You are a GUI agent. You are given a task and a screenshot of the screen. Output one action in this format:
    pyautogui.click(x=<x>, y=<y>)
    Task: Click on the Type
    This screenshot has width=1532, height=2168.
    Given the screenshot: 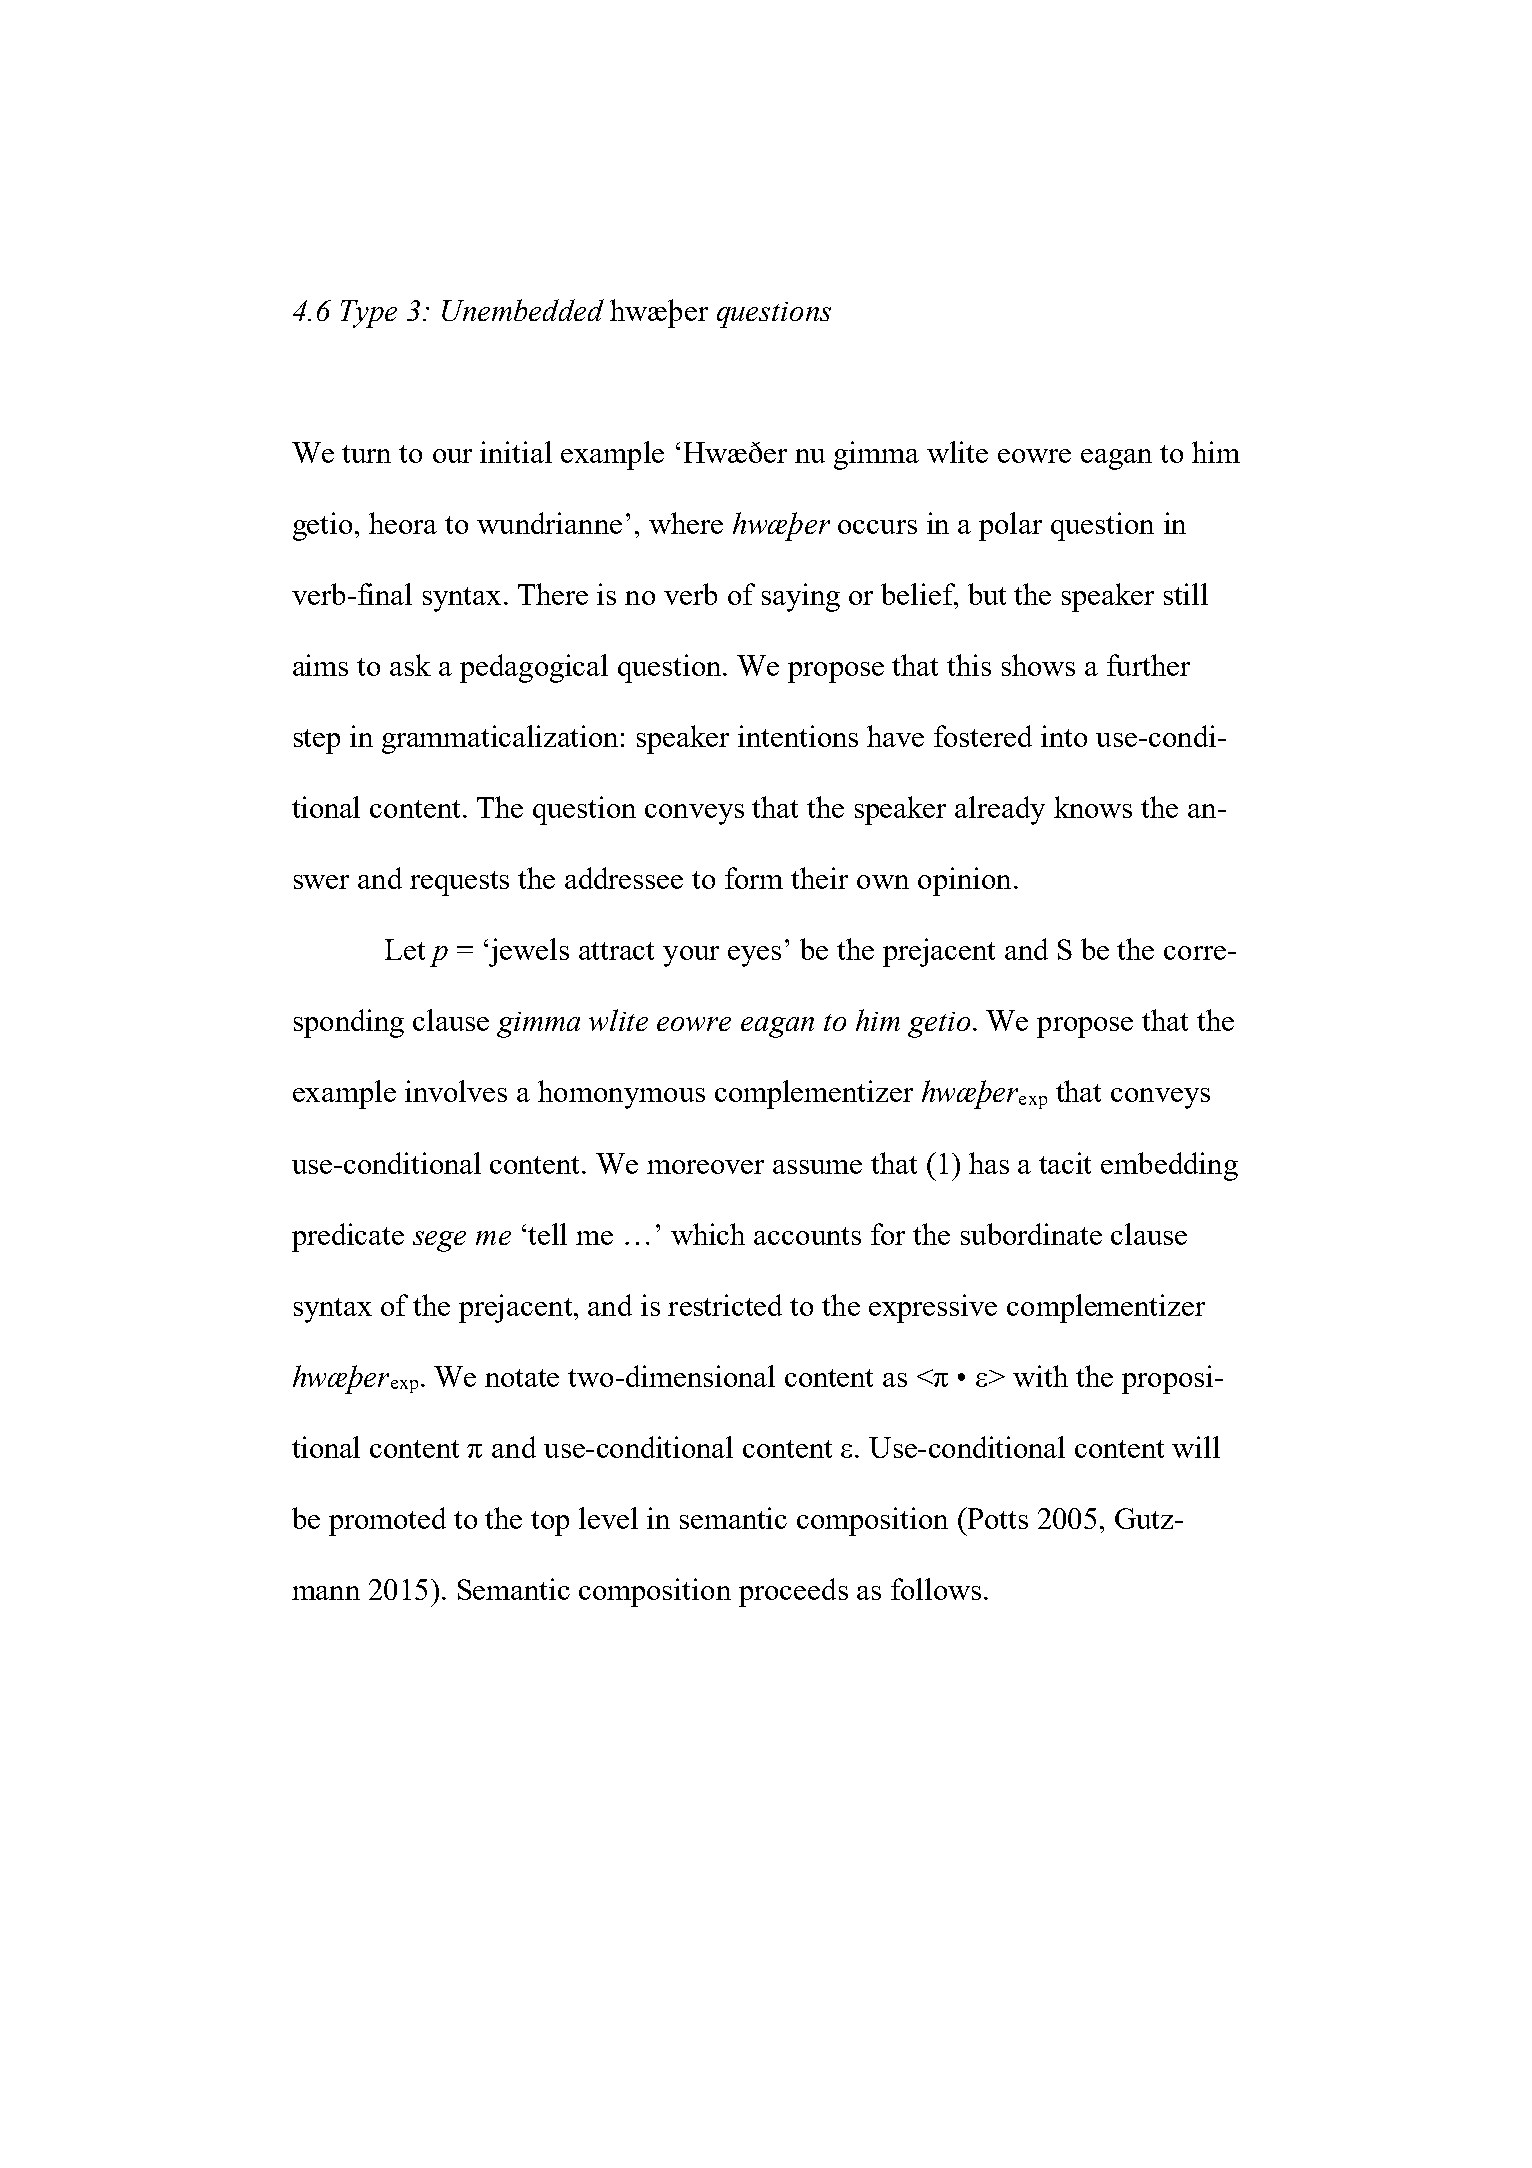 What is the action you would take?
    pyautogui.click(x=369, y=314)
